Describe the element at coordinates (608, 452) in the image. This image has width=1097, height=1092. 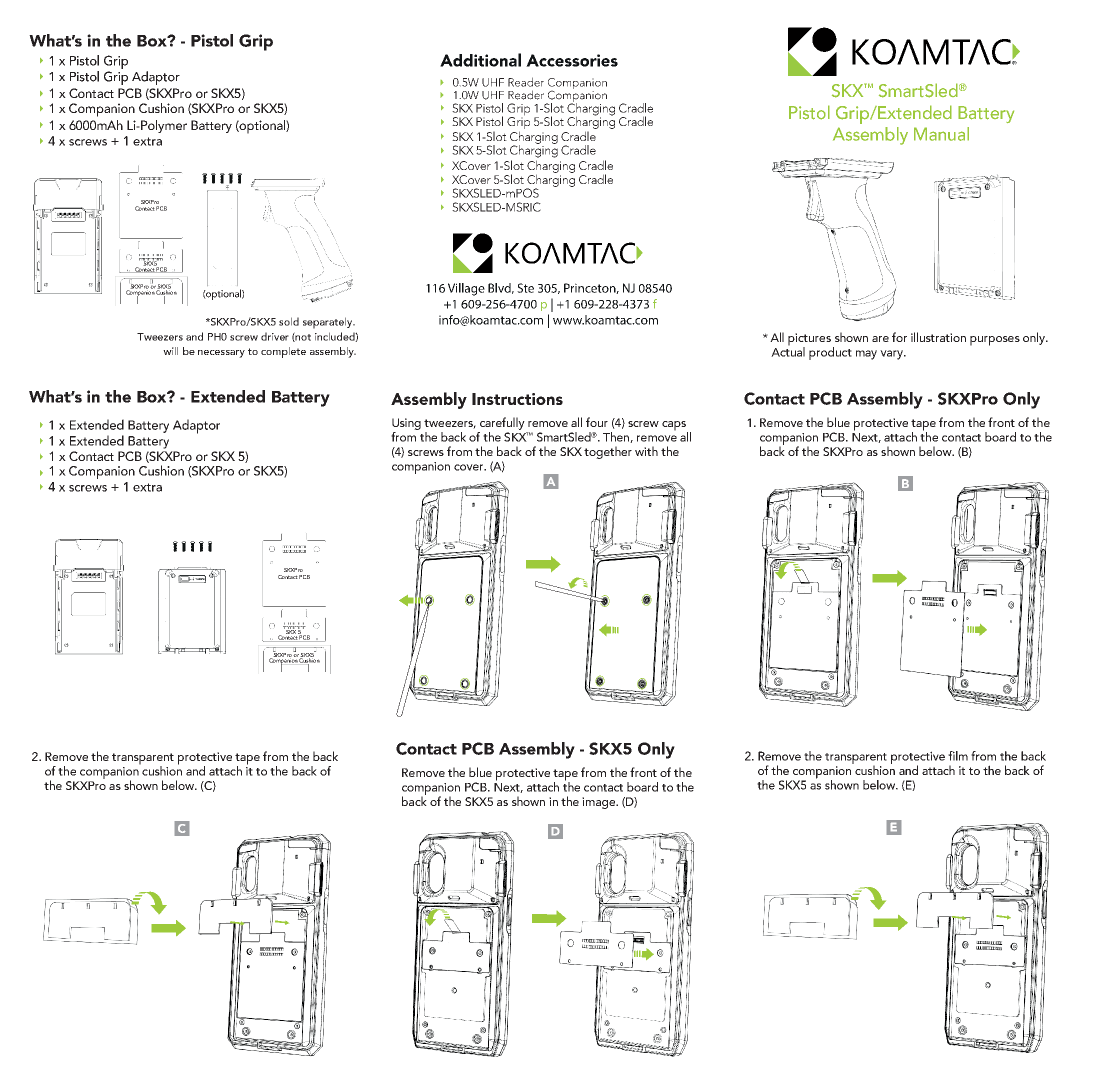
I see `together` at that location.
